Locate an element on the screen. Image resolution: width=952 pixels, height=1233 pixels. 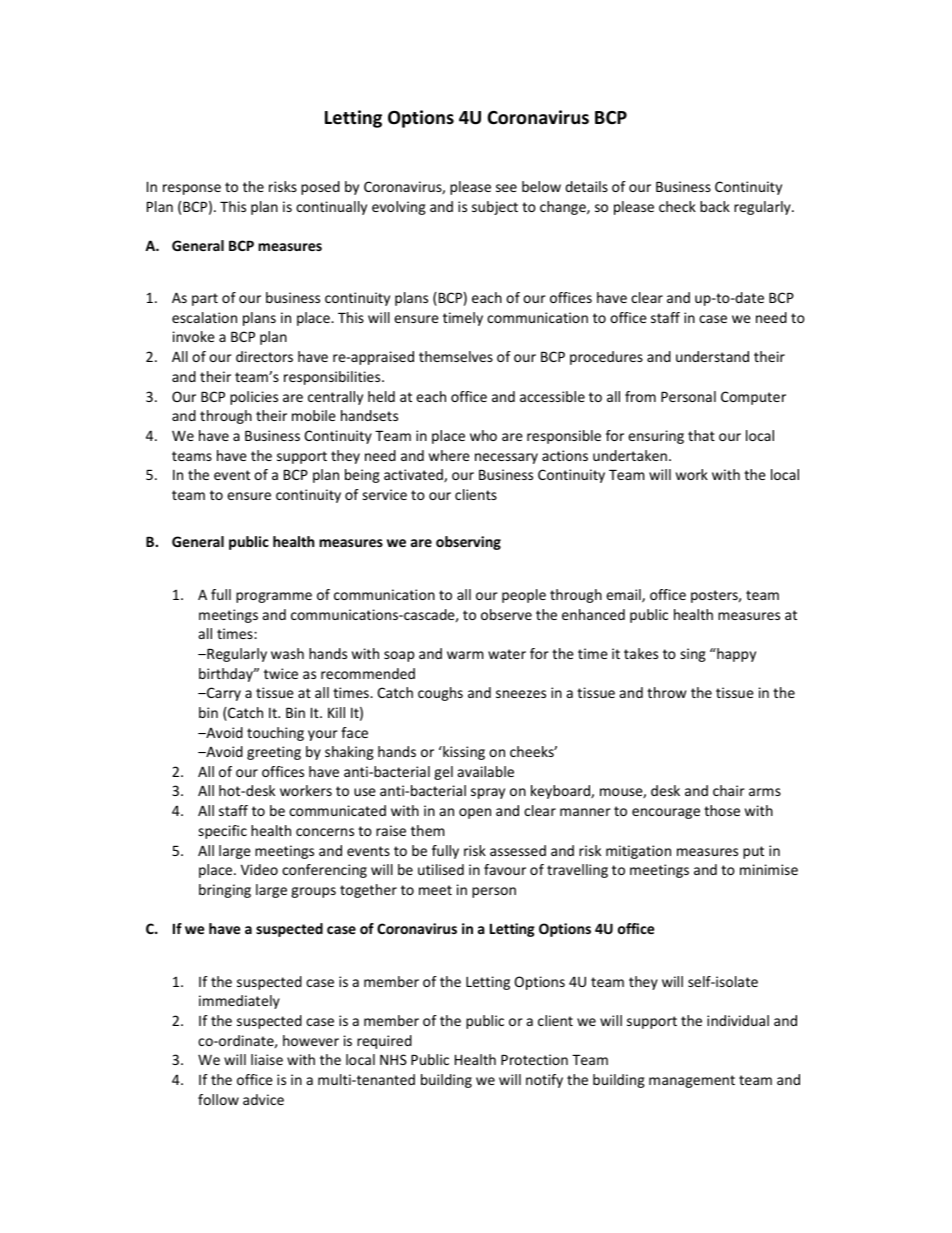
subject is located at coordinates (495, 208).
